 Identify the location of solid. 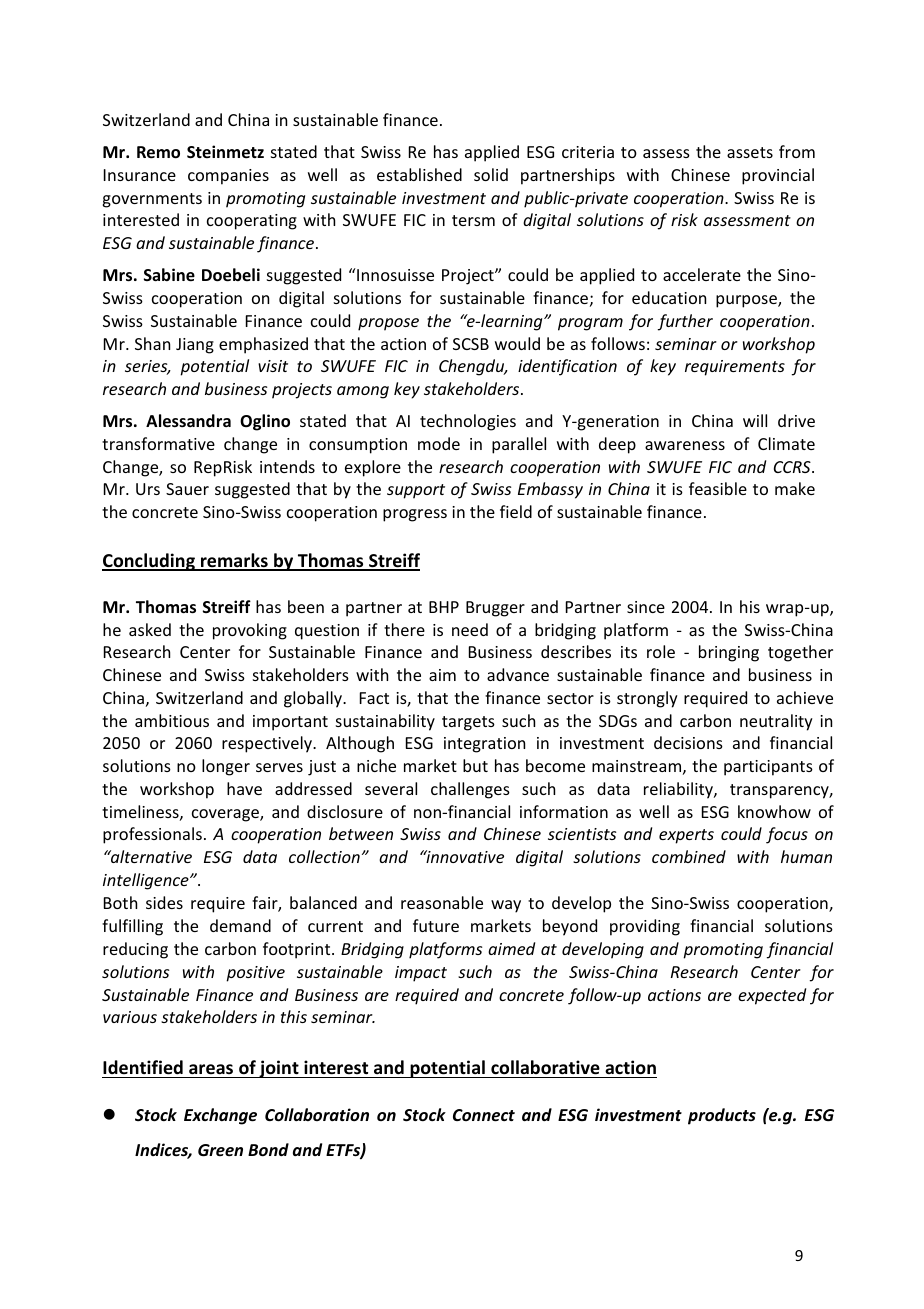
(491, 174).
